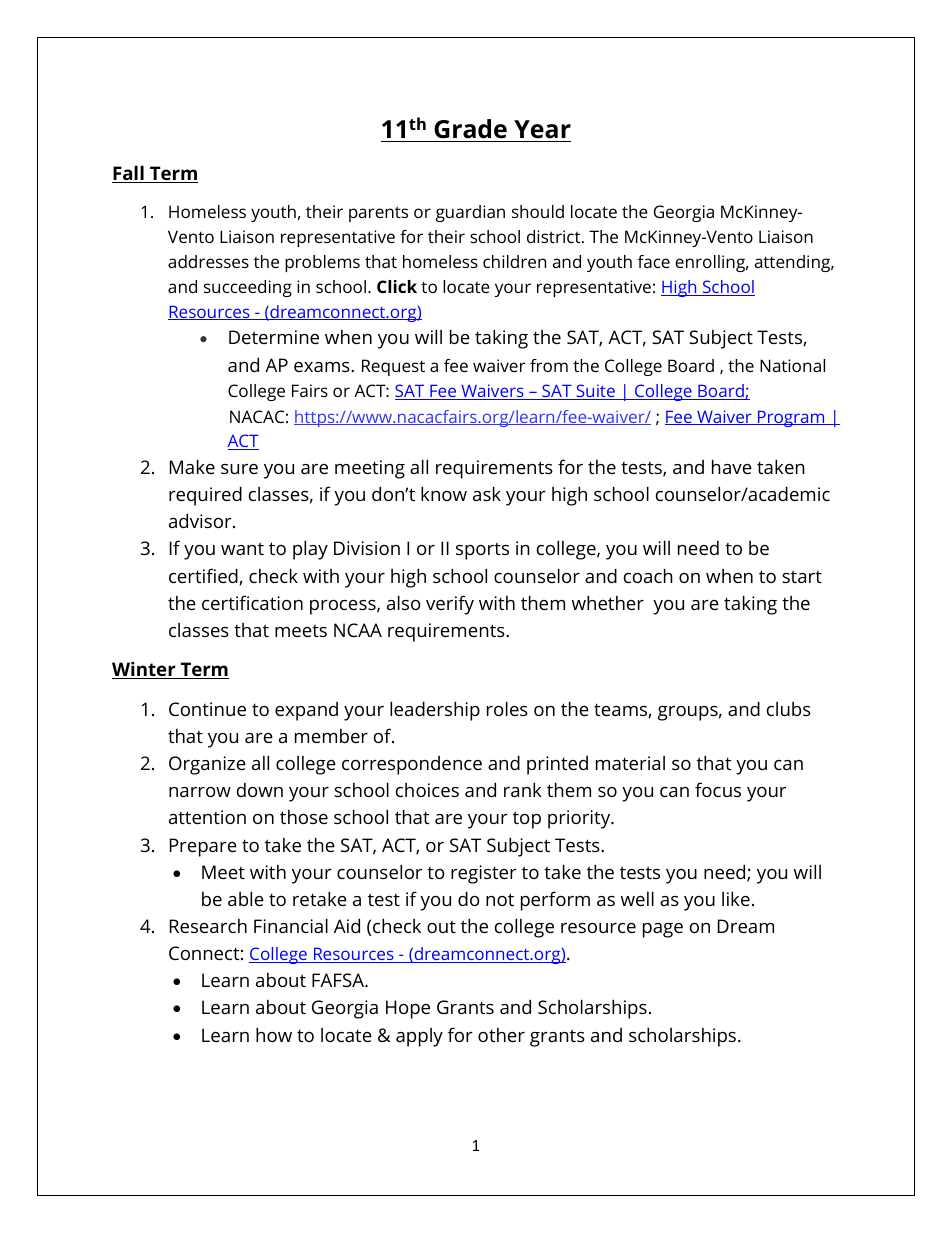  What do you see at coordinates (450, 605) in the image?
I see `verify` at bounding box center [450, 605].
